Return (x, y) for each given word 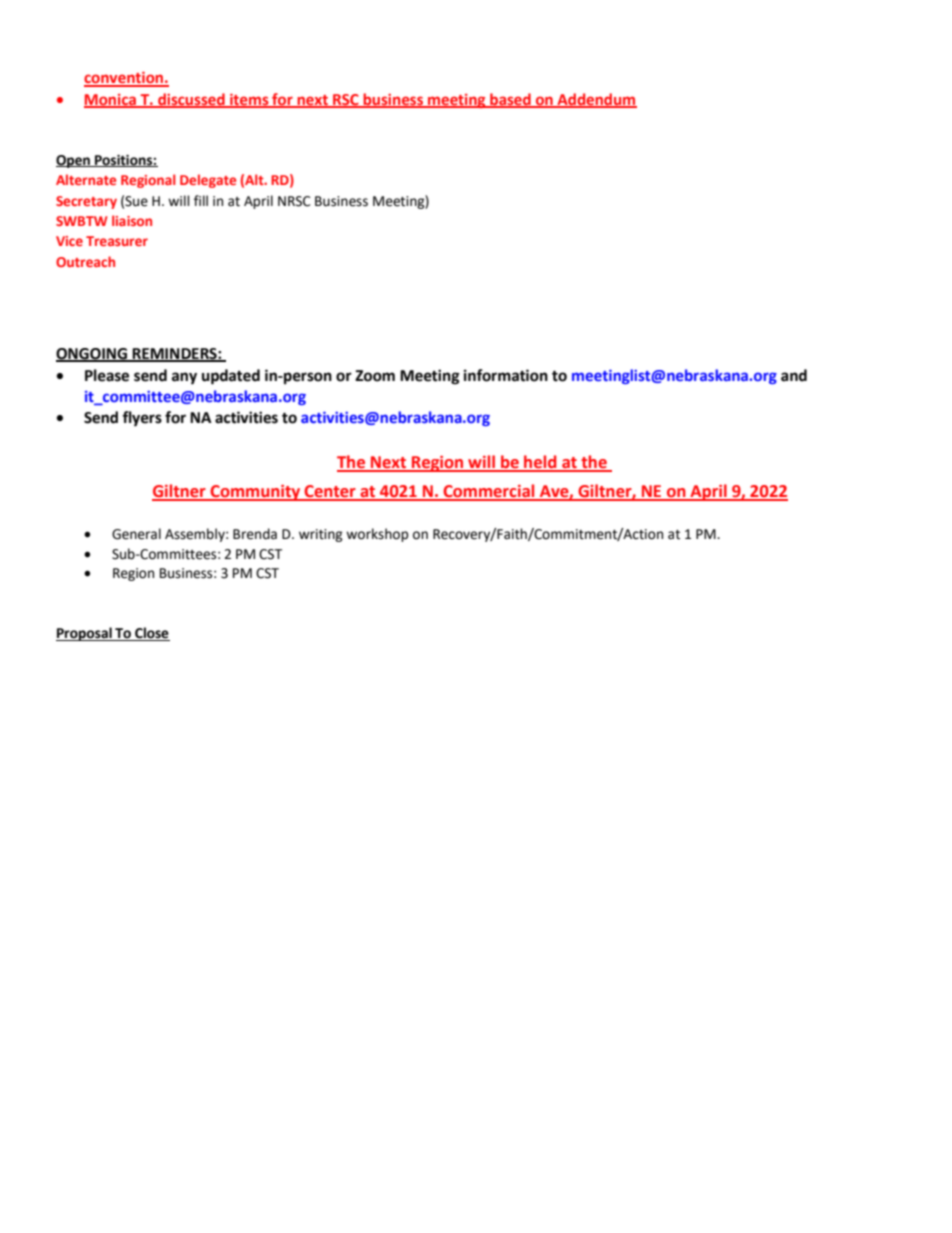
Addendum (596, 100)
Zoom (375, 376)
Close (152, 633)
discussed (191, 100)
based (510, 100)
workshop (377, 535)
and (794, 375)
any (184, 378)
